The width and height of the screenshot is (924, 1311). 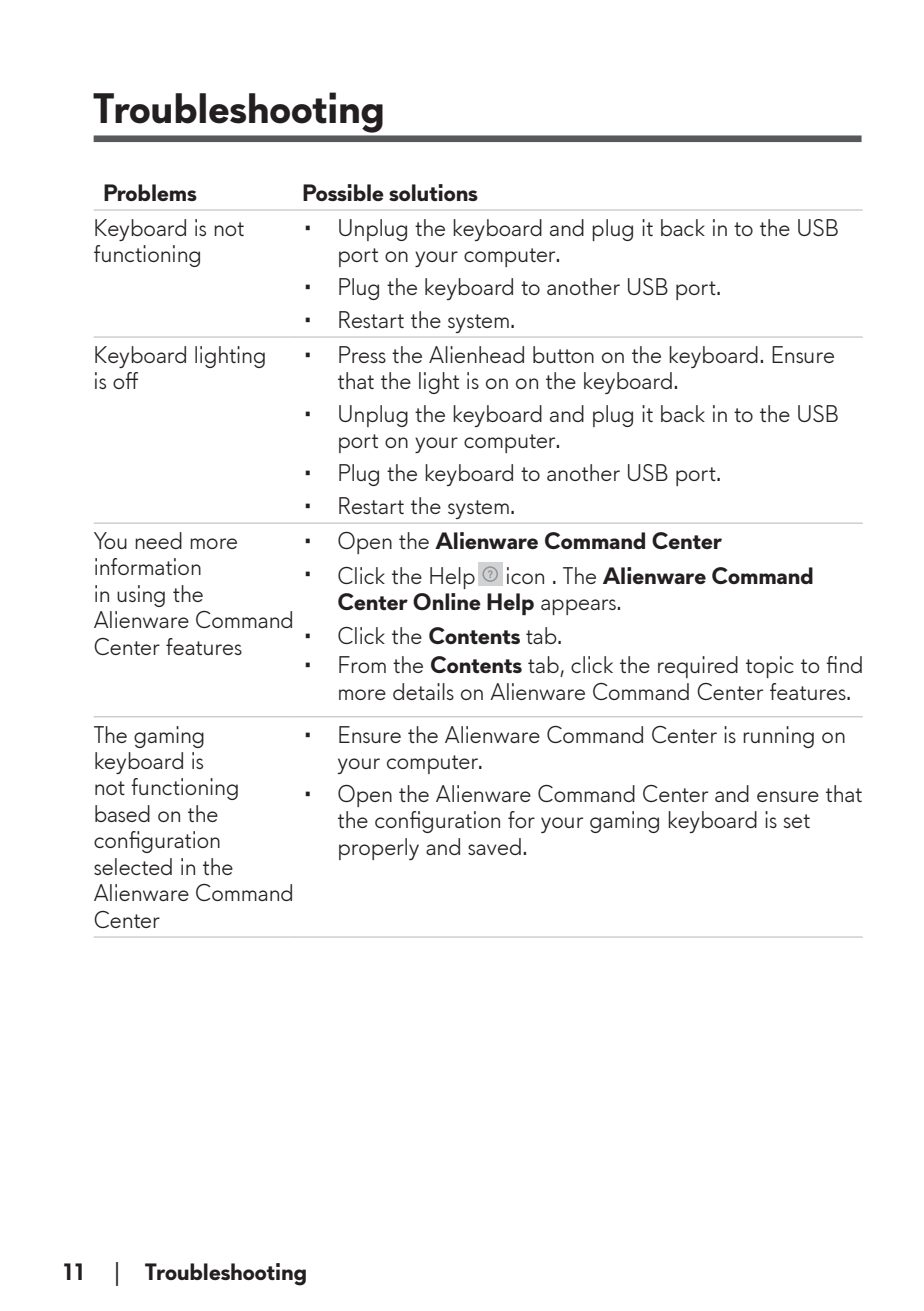 I want to click on need, so click(x=158, y=540).
